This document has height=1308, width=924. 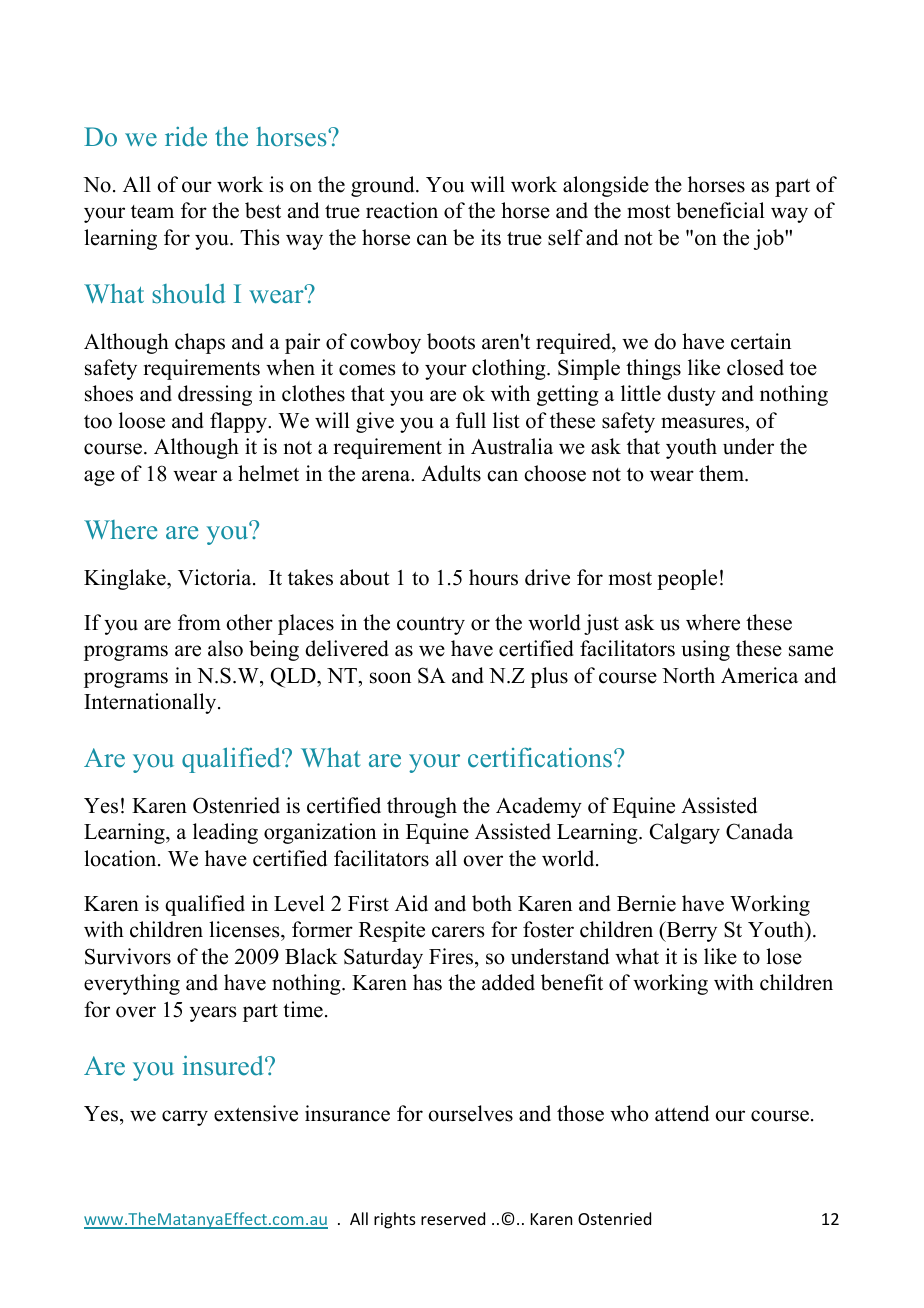 I want to click on people, so click(x=687, y=579).
